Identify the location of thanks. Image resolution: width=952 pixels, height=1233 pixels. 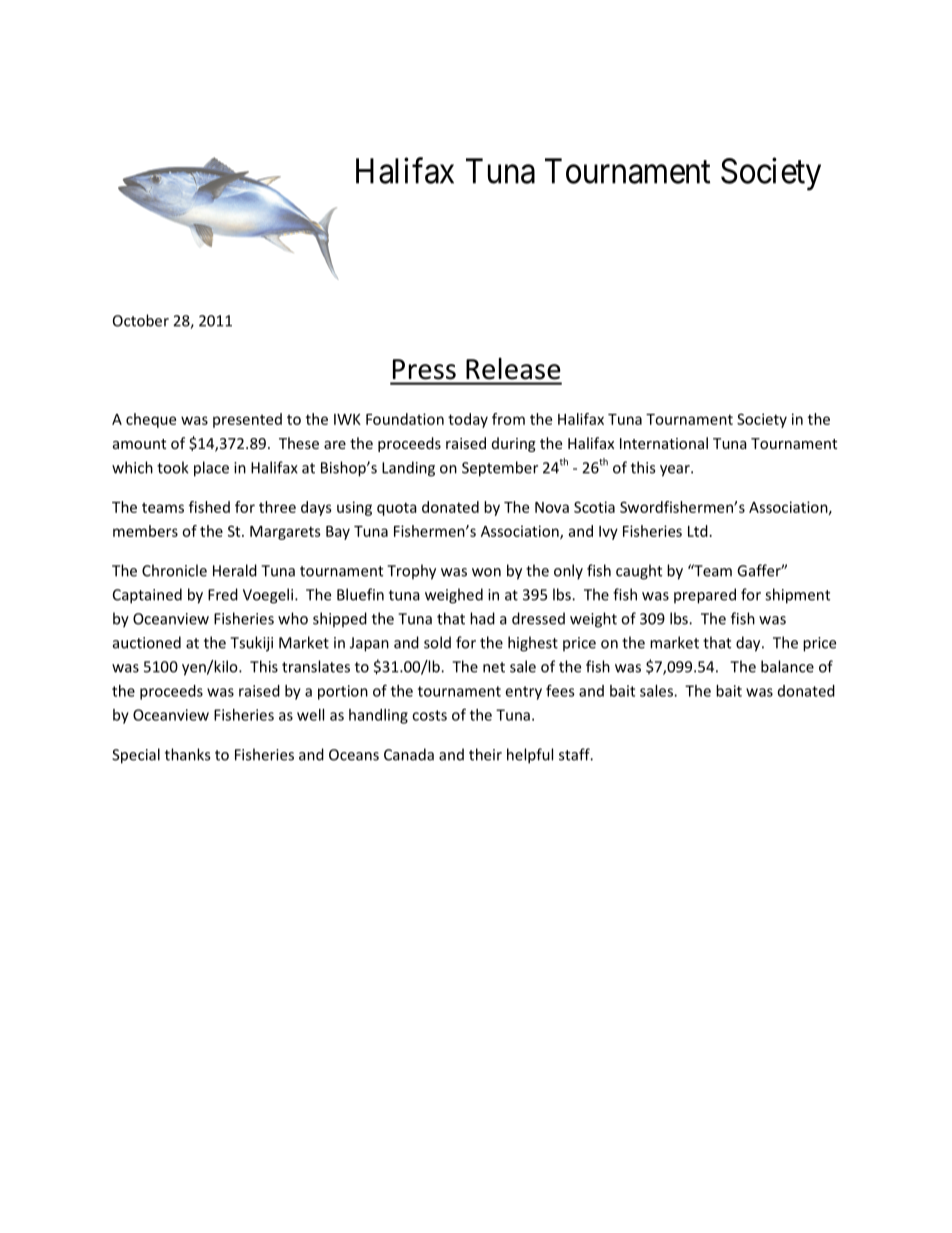
(187, 754).
